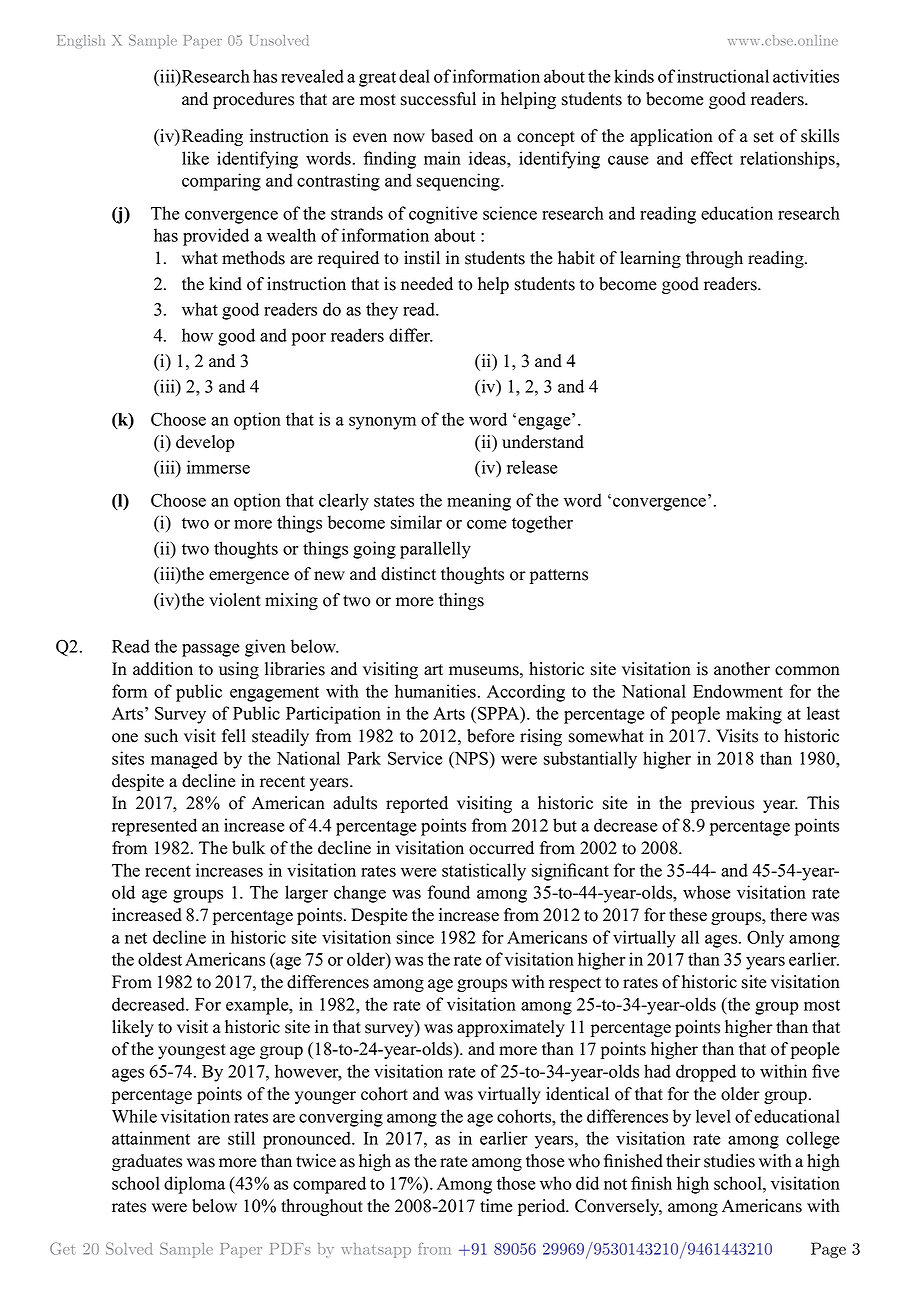 Image resolution: width=924 pixels, height=1308 pixels. Describe the element at coordinates (435, 691) in the screenshot. I see `humanities` at that location.
